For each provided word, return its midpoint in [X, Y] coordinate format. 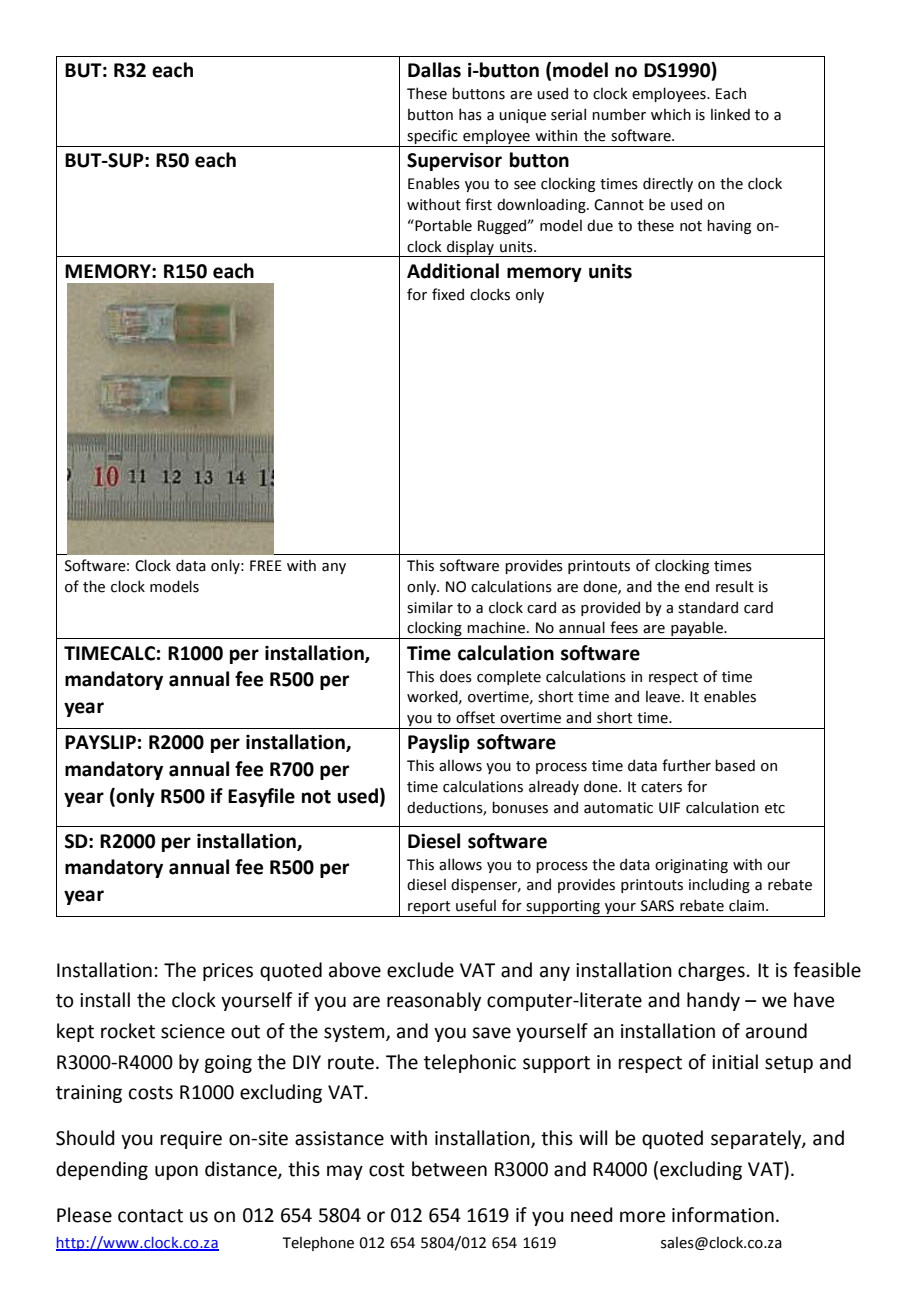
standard [708, 607]
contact [150, 1216]
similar [430, 607]
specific [432, 136]
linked [730, 114]
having [729, 226]
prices [228, 972]
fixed [448, 294]
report [429, 909]
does [456, 676]
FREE [266, 565]
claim [746, 906]
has [470, 114]
